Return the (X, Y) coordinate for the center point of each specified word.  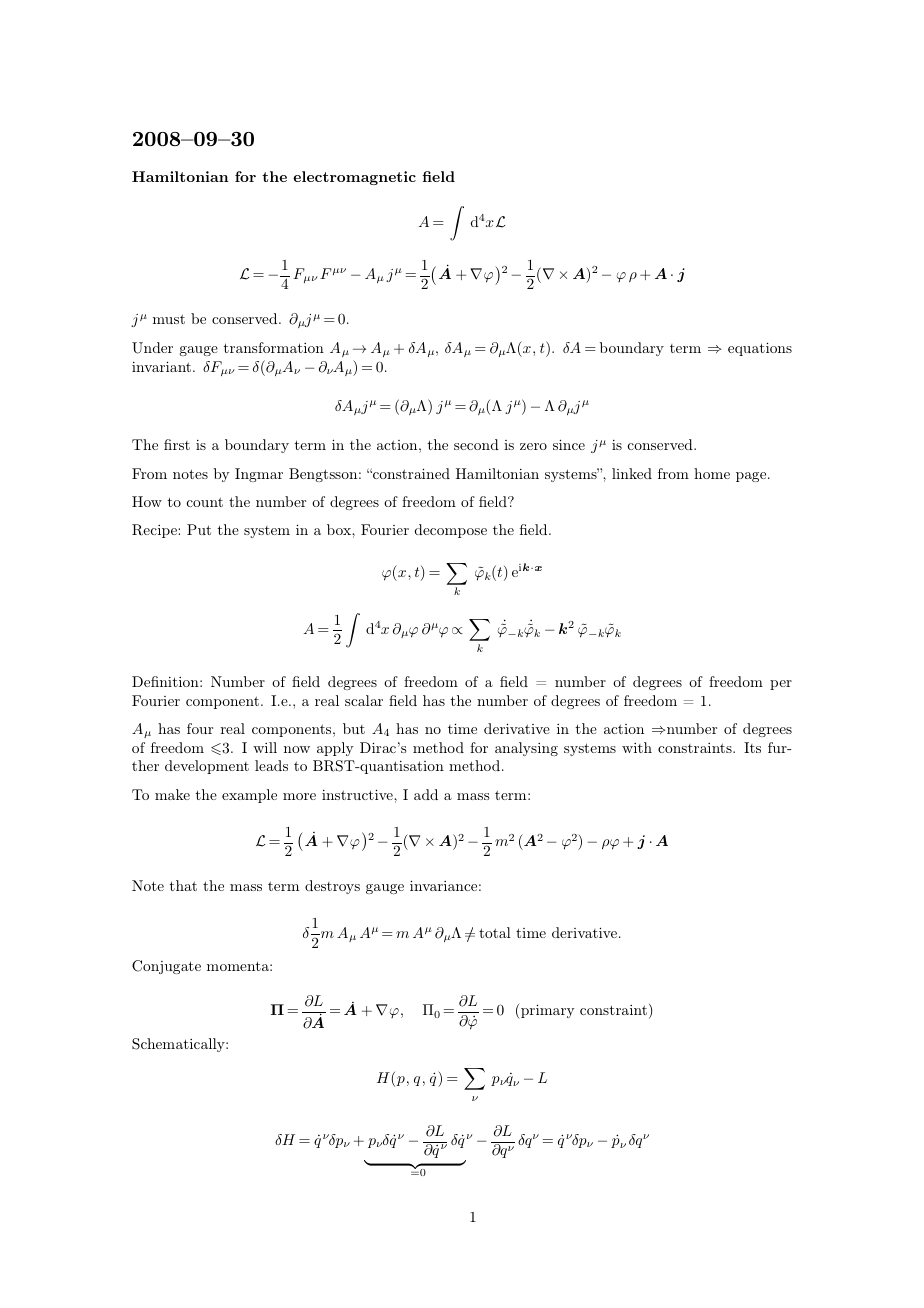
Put (199, 529)
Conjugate (166, 967)
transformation (273, 347)
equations (760, 349)
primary (547, 1011)
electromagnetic (354, 178)
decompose (451, 531)
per (781, 685)
